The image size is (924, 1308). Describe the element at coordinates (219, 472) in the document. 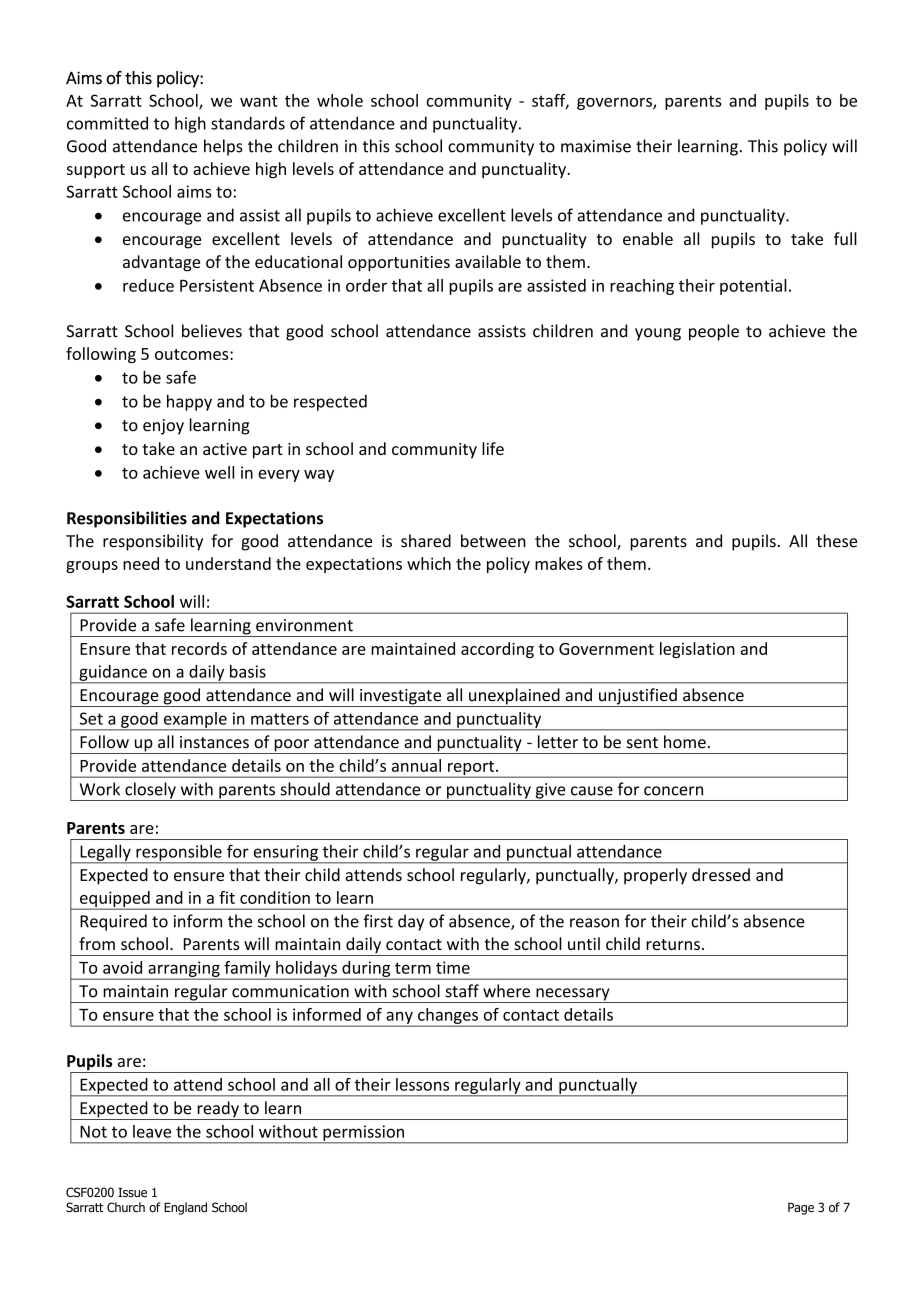

I see `well` at that location.
